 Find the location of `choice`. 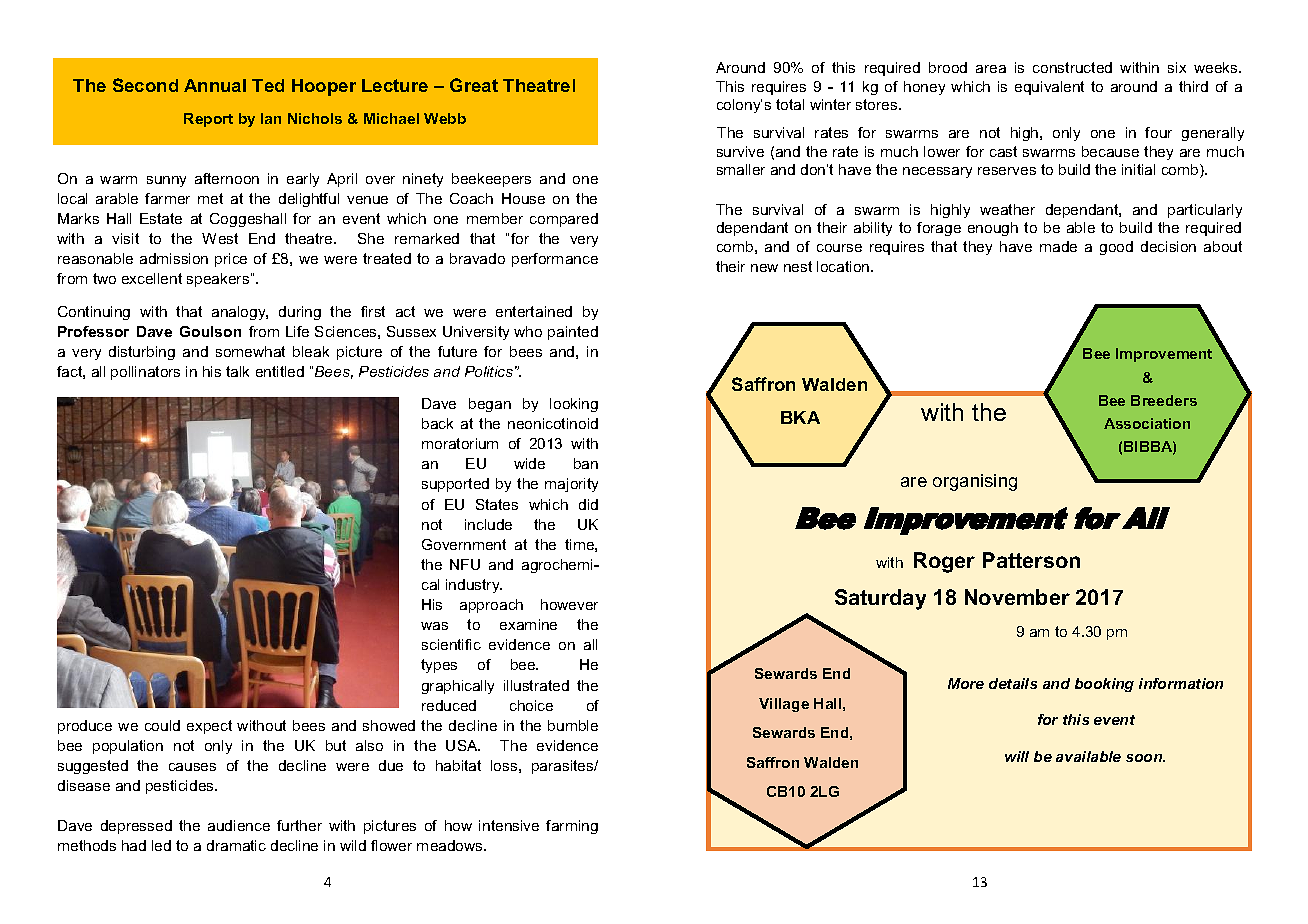

choice is located at coordinates (531, 705).
